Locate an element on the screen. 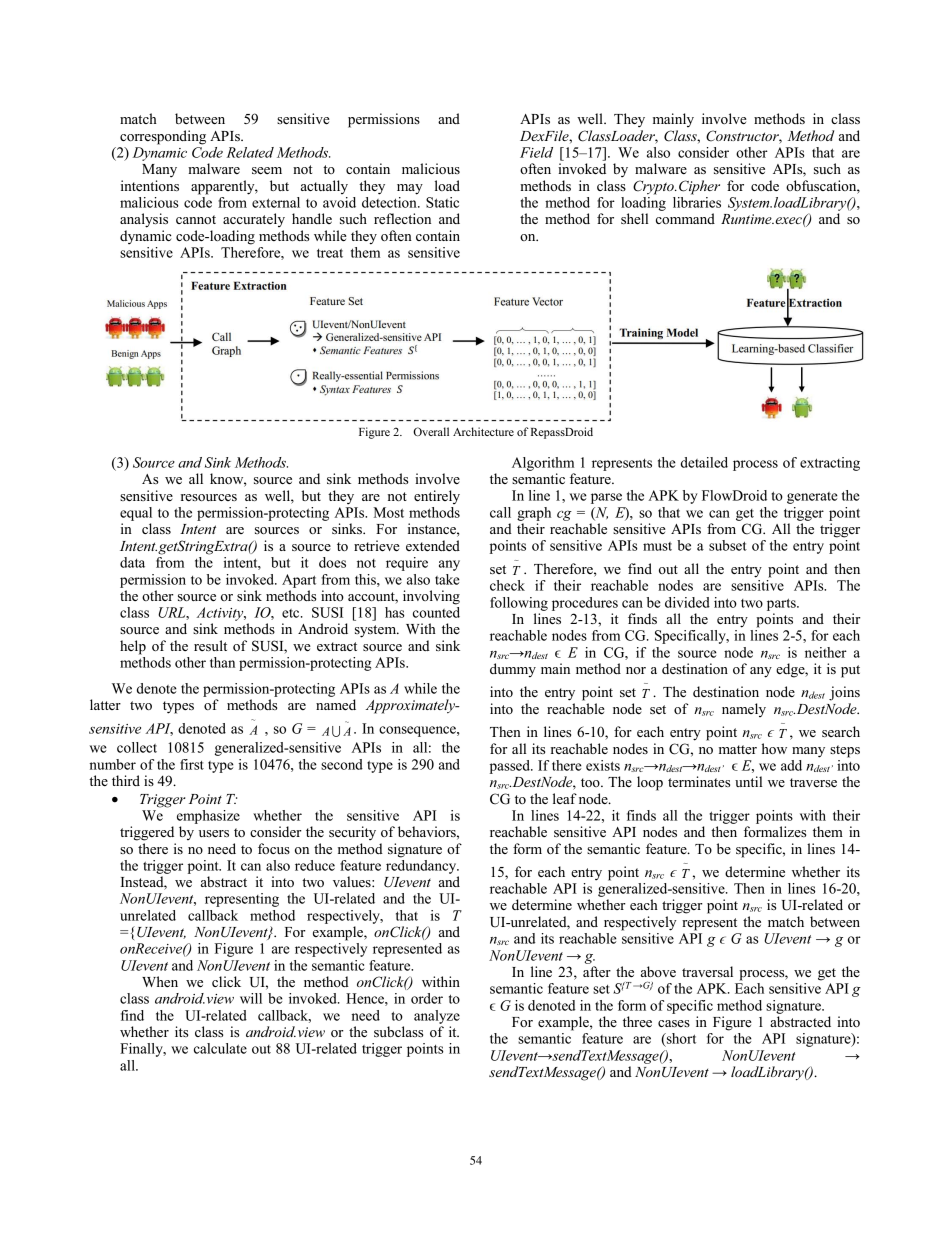  parts is located at coordinates (782, 604).
